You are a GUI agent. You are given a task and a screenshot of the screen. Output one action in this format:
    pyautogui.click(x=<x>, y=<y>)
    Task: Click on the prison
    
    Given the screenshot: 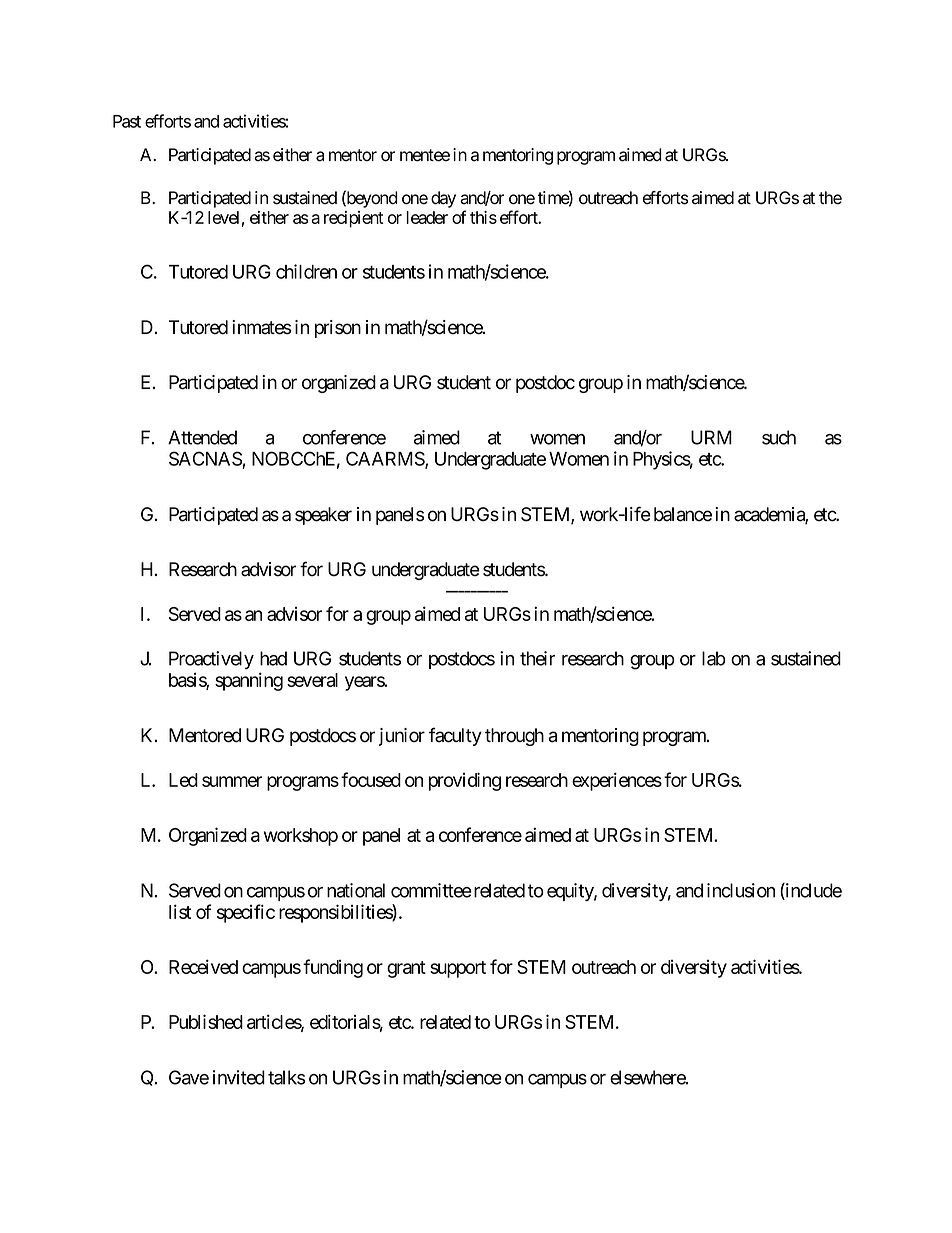 What is the action you would take?
    pyautogui.click(x=338, y=329)
